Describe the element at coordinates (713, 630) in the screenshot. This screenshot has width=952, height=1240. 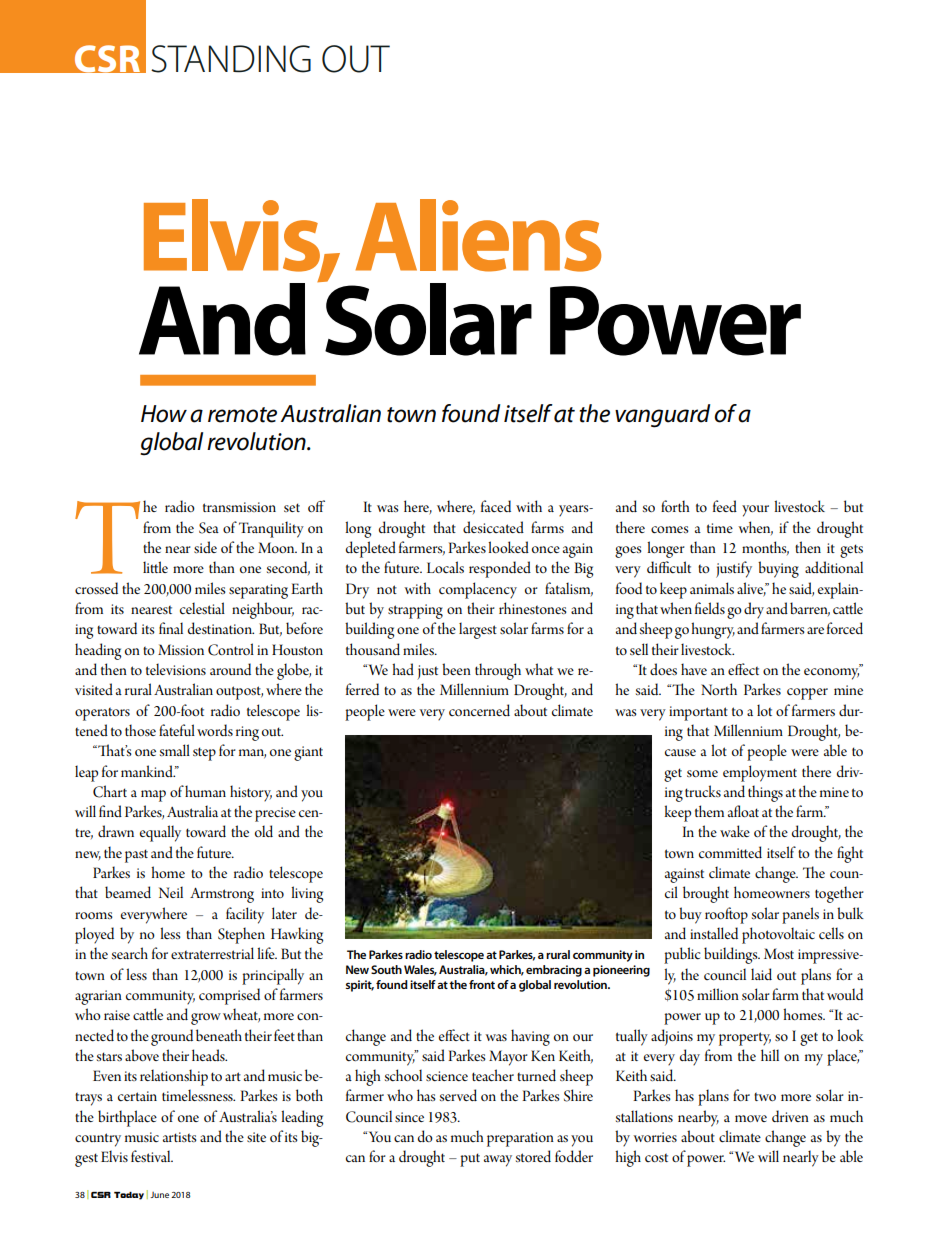
I see `hungry` at that location.
